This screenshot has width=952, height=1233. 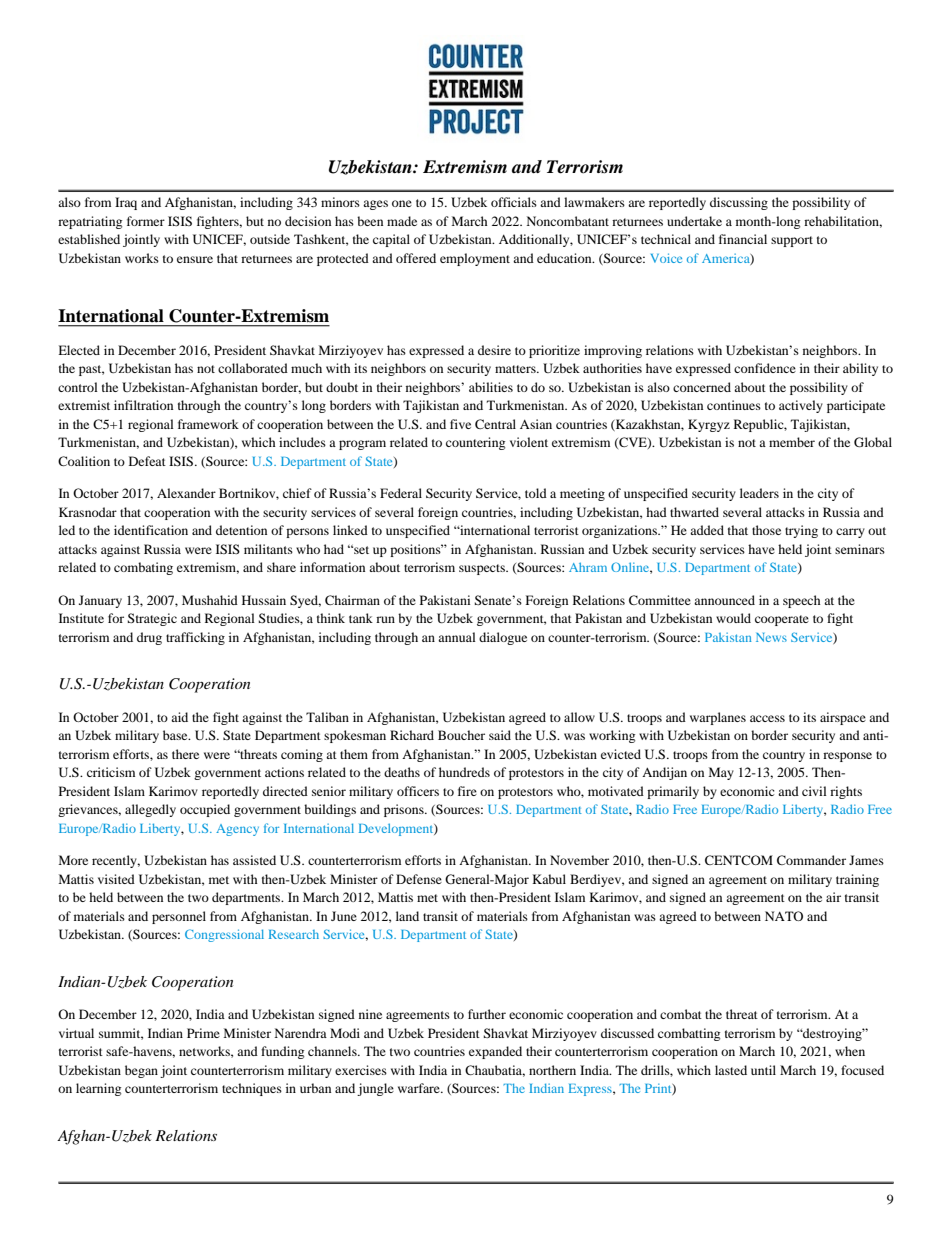 What do you see at coordinates (792, 241) in the screenshot?
I see `support` at bounding box center [792, 241].
